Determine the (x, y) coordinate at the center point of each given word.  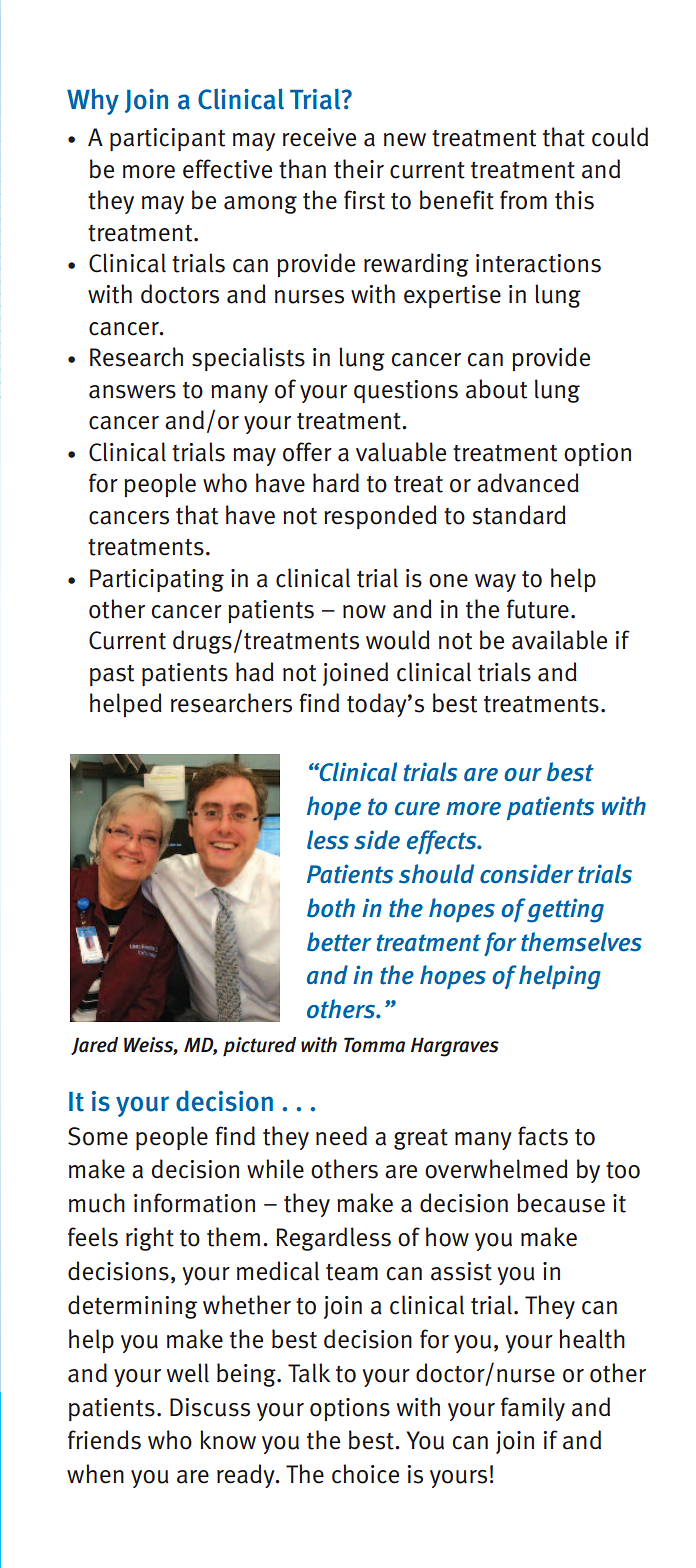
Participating (157, 580)
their (359, 169)
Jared (94, 1046)
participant (167, 139)
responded (380, 517)
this (574, 200)
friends (104, 1440)
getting (565, 910)
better (339, 942)
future (538, 609)
